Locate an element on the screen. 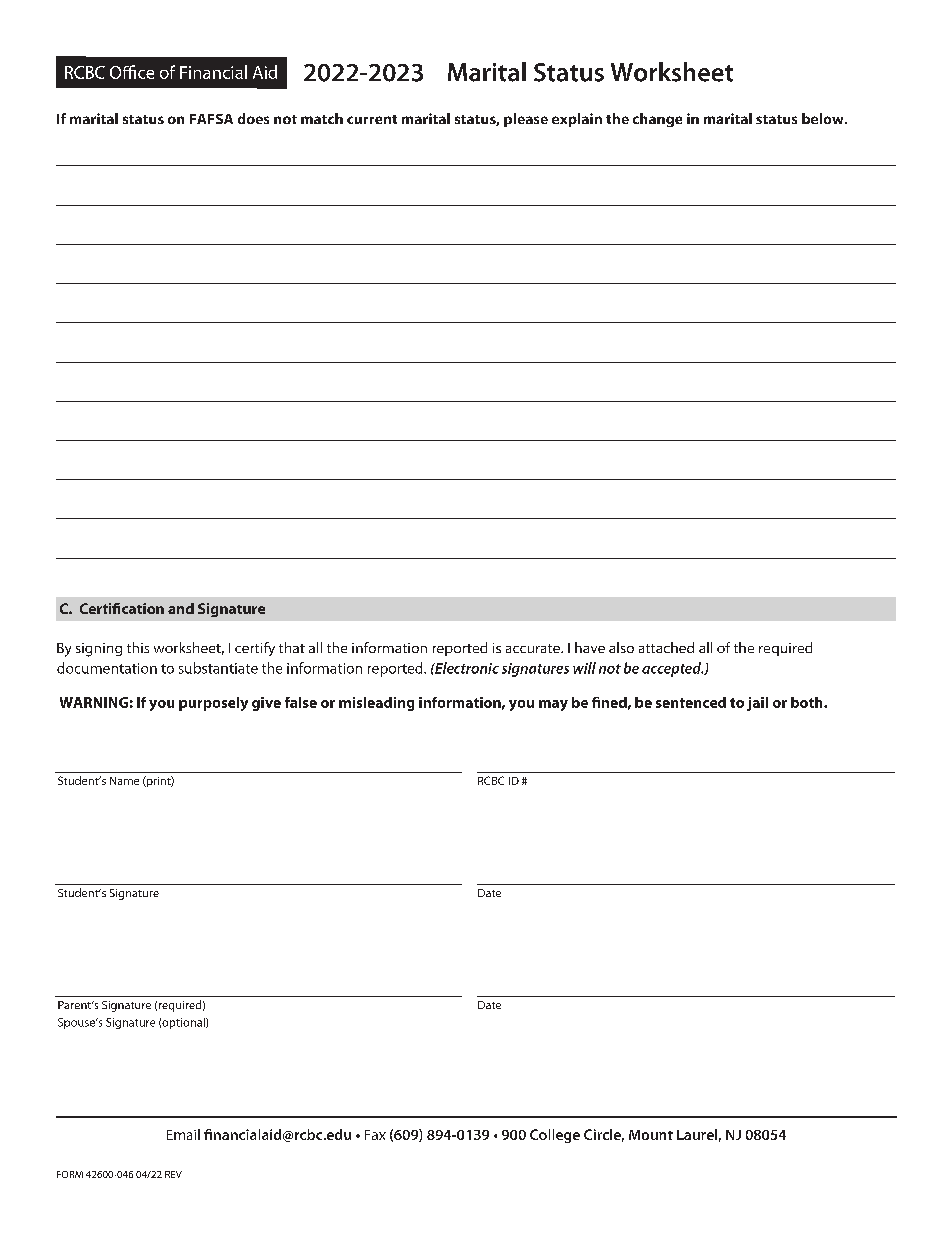 The image size is (952, 1233). Email is located at coordinates (183, 1134).
